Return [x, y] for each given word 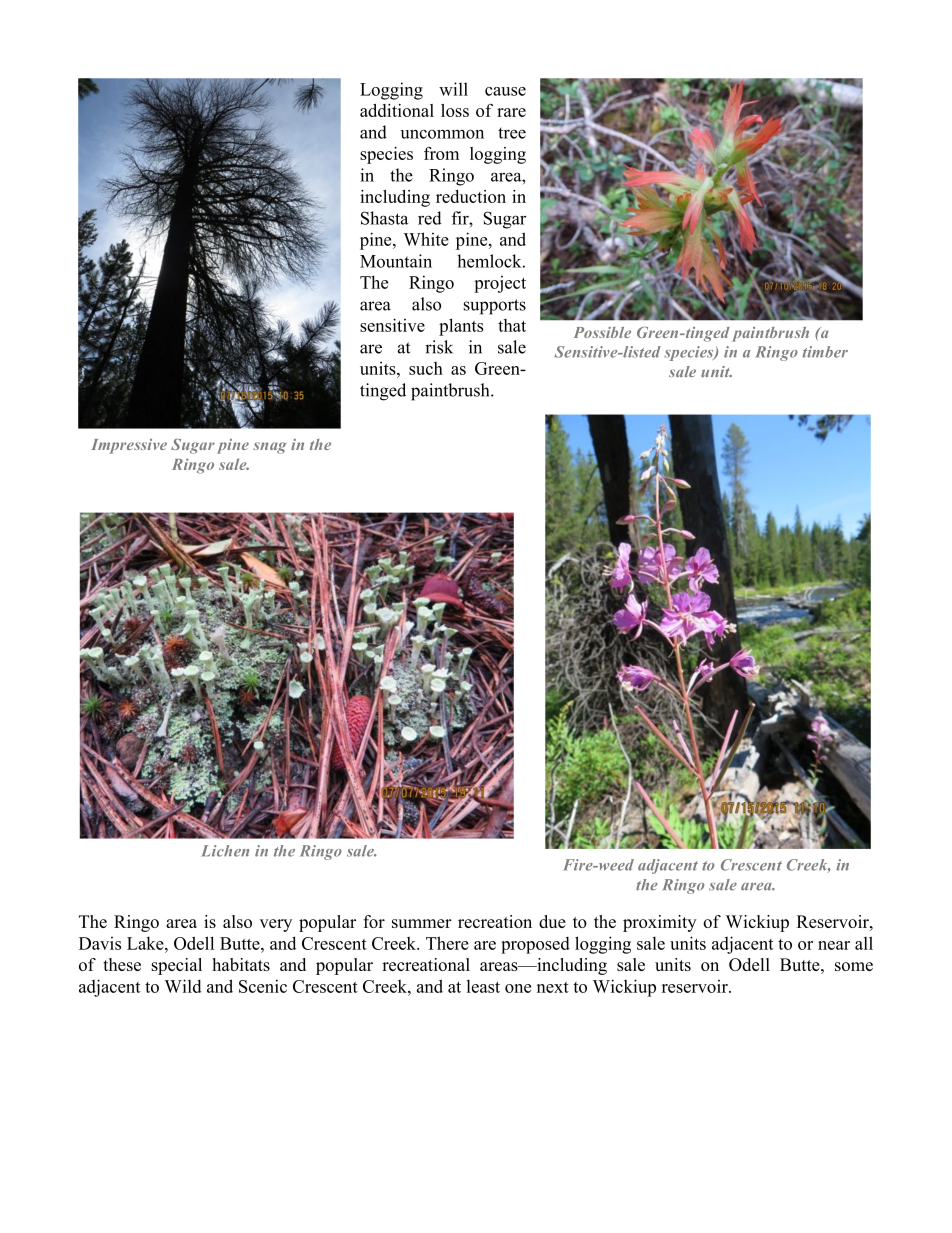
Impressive [129, 446]
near [834, 945]
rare [511, 112]
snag [270, 448]
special [177, 966]
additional [397, 110]
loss [455, 110]
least [483, 986]
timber [825, 352]
